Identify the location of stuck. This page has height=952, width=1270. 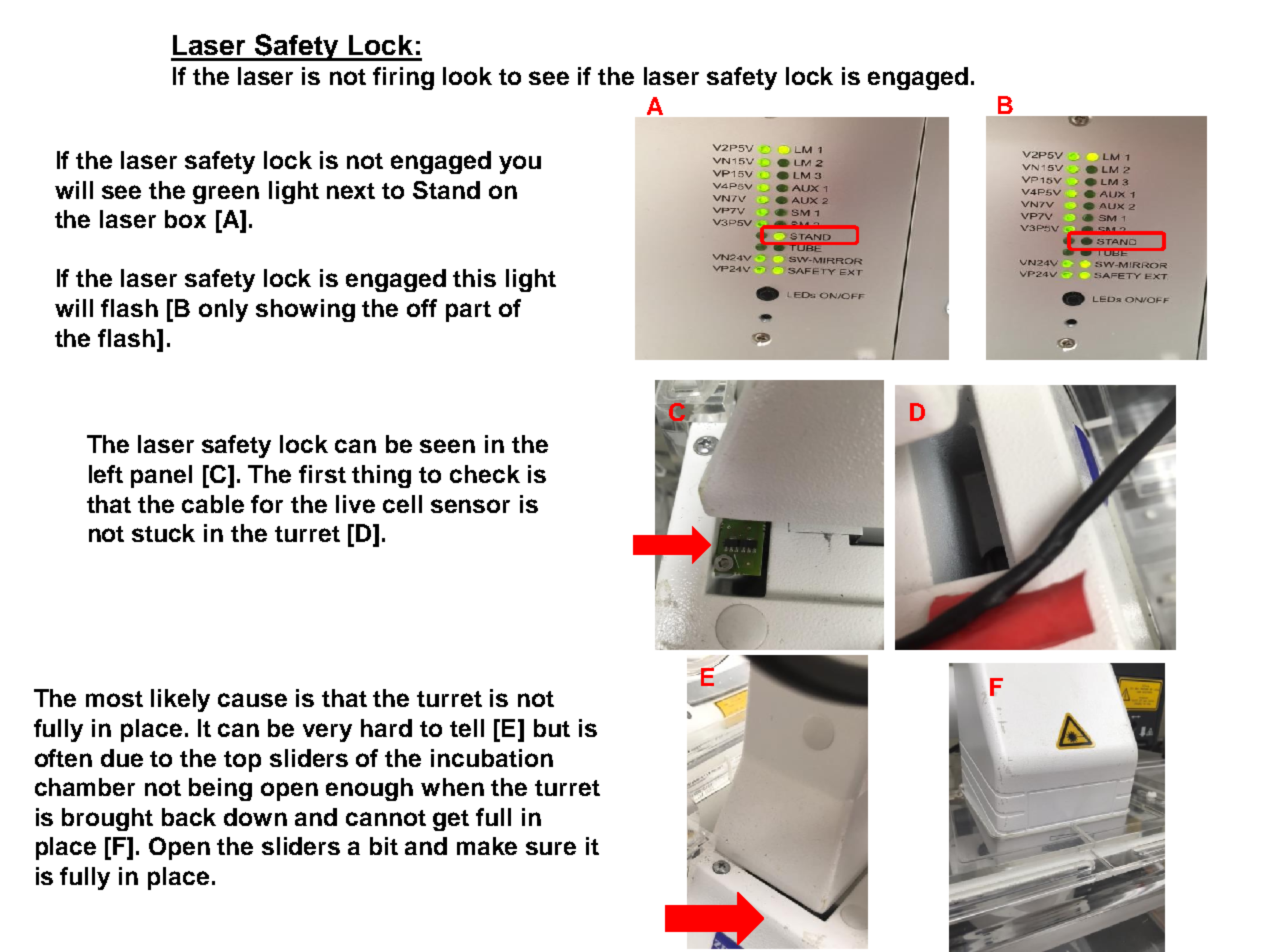
(163, 533).
